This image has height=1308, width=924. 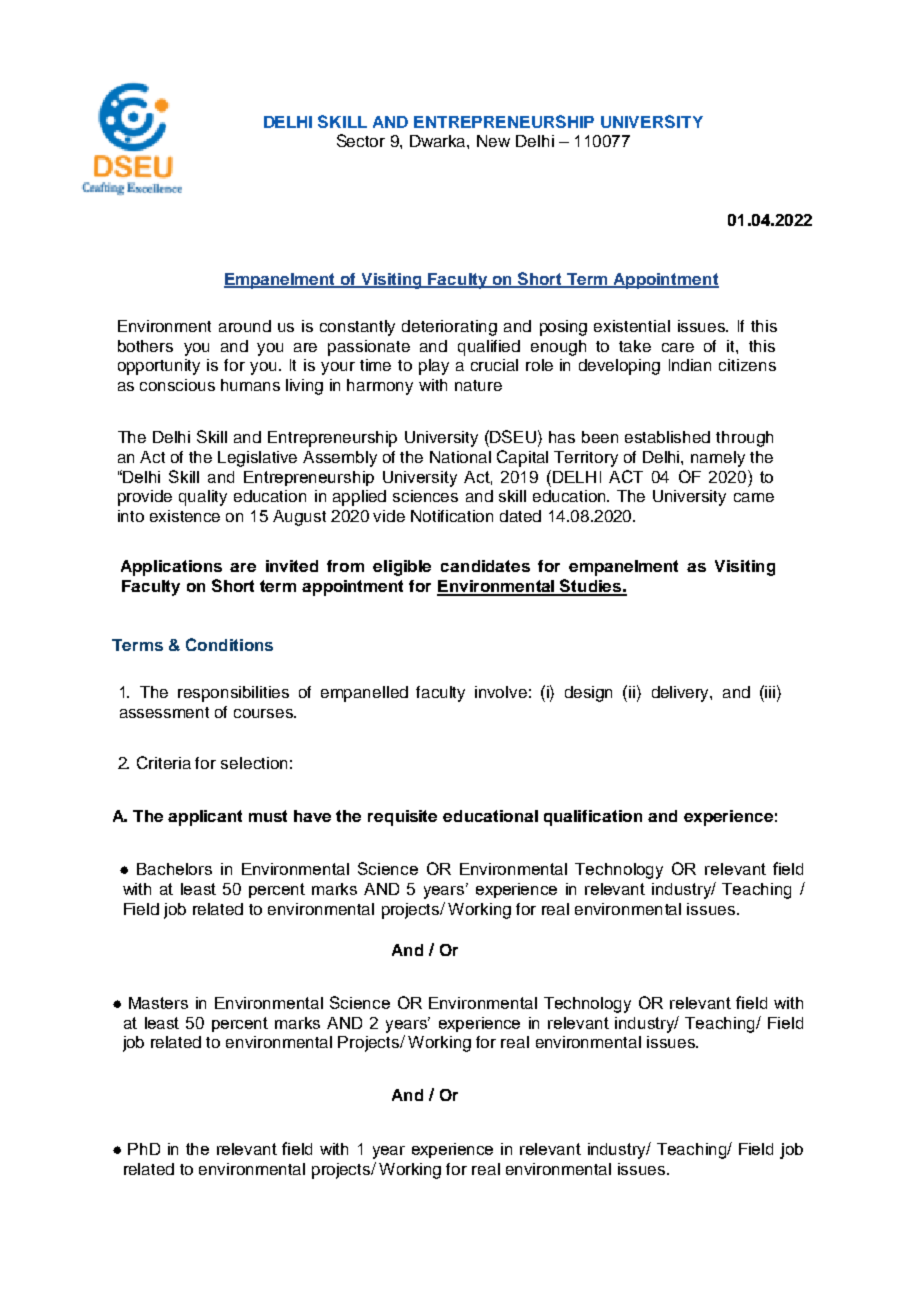 I want to click on care, so click(x=678, y=347).
